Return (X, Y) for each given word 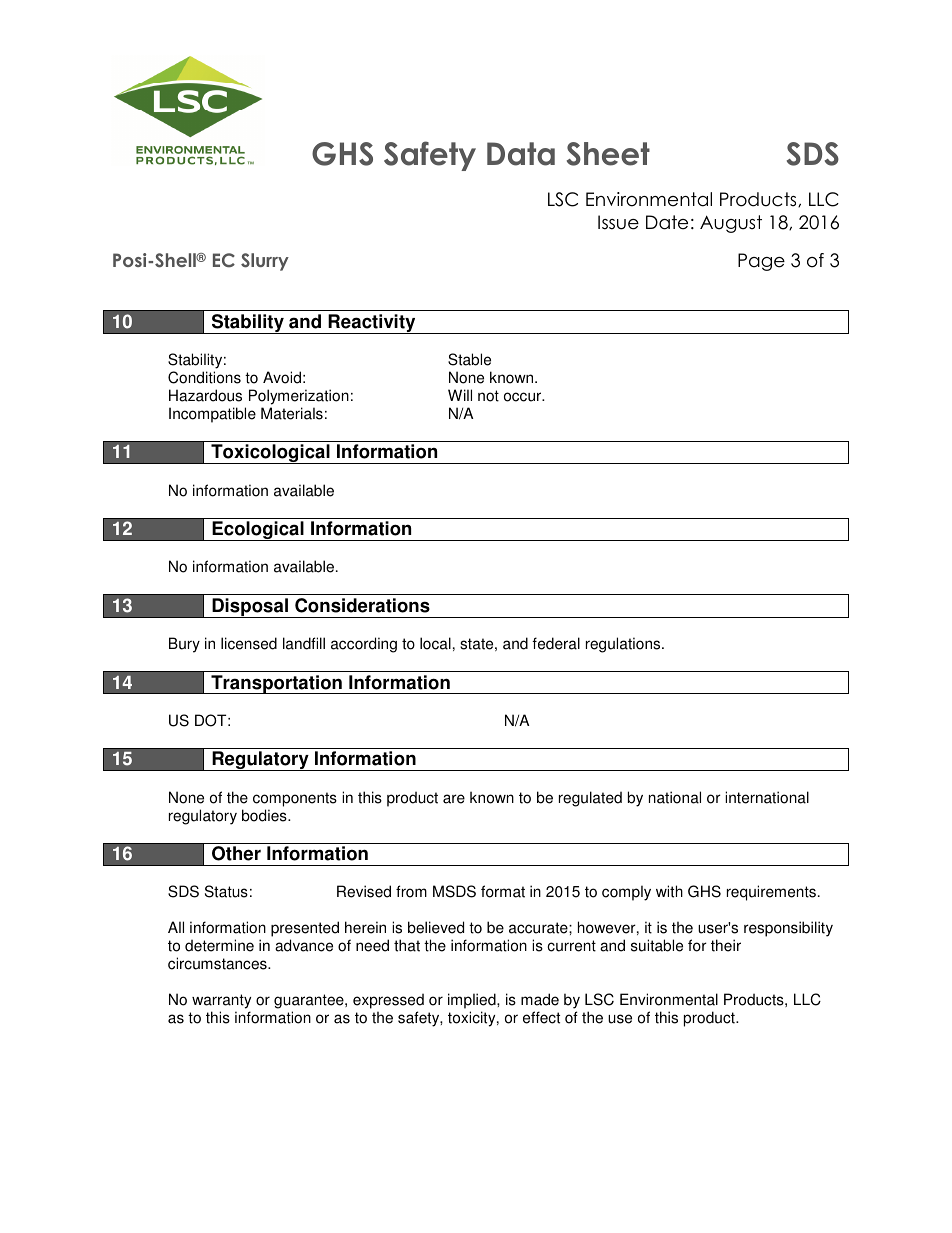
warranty (221, 1001)
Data (521, 154)
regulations (624, 645)
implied (473, 1001)
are (454, 799)
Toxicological (270, 454)
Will (460, 395)
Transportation (276, 684)
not (488, 396)
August (731, 224)
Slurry (265, 262)
